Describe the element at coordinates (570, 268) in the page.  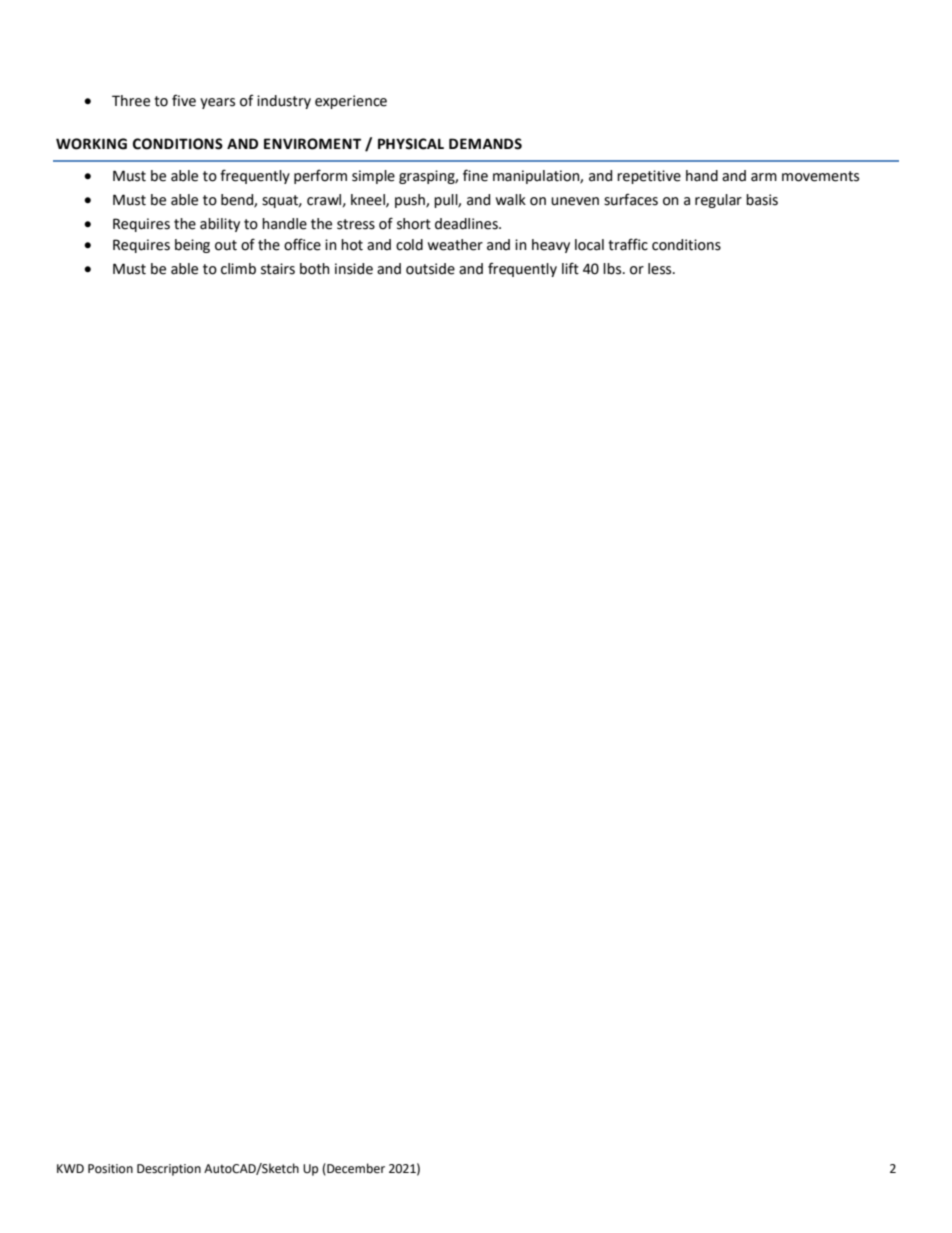
I see `lift` at that location.
